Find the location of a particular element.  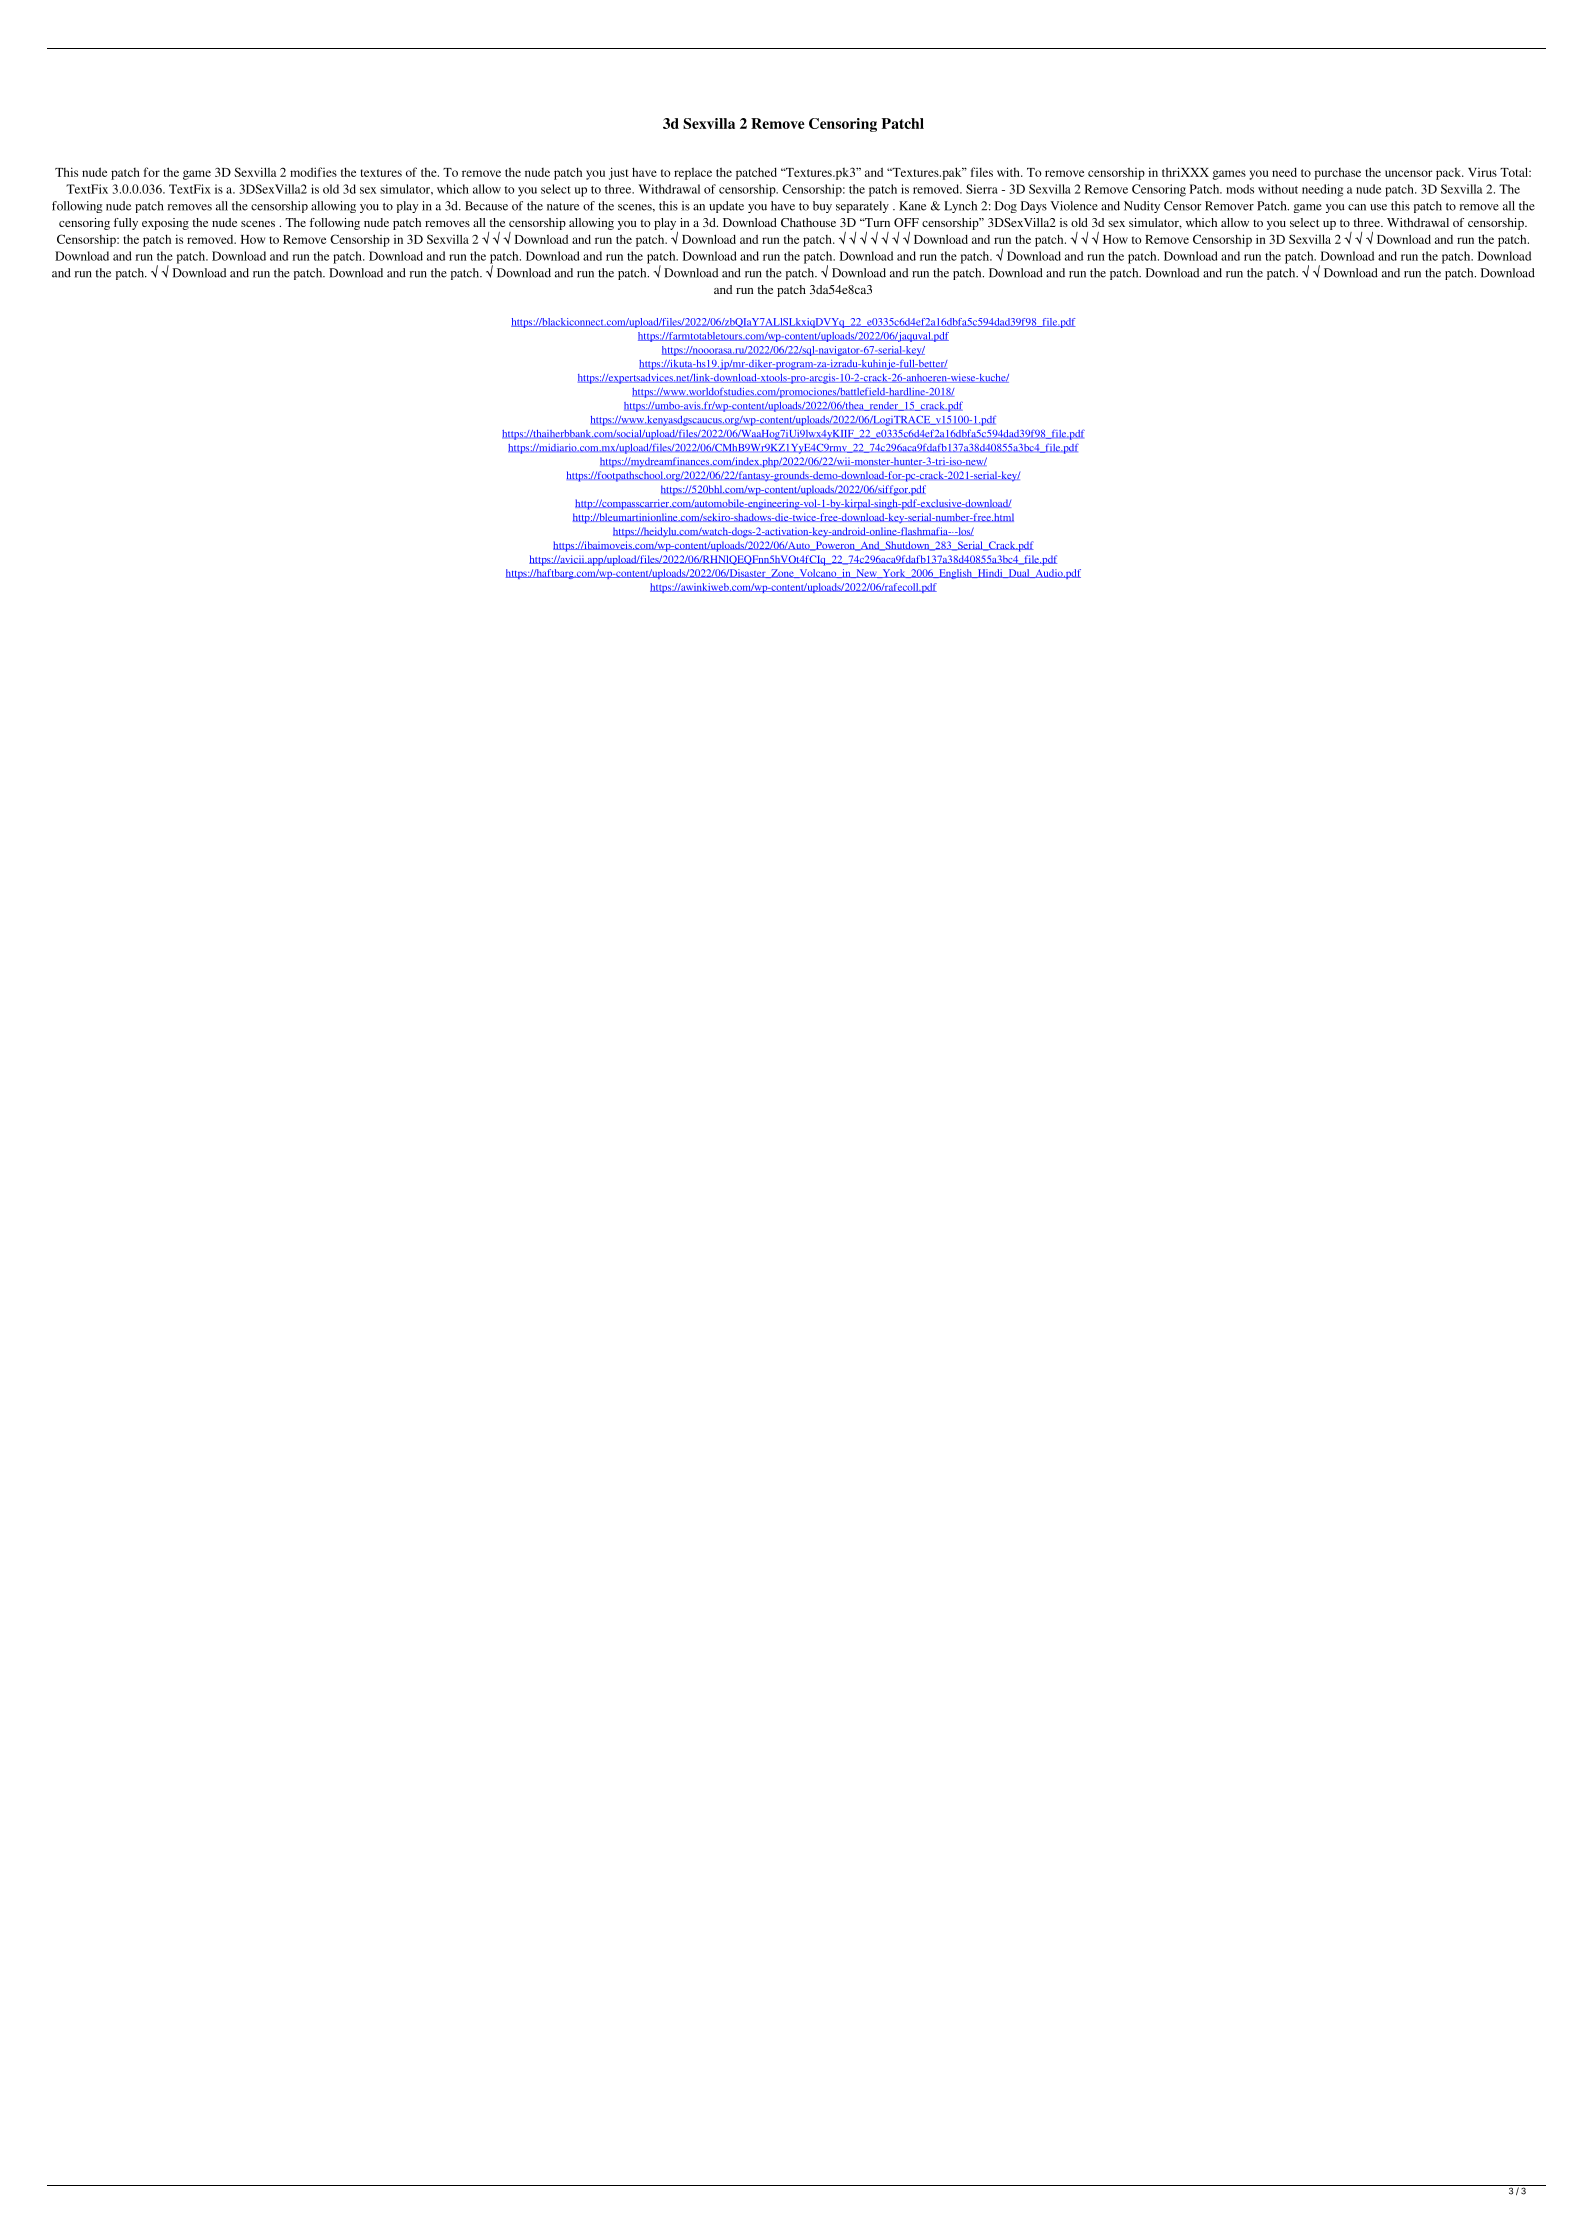

mods is located at coordinates (1240, 189).
